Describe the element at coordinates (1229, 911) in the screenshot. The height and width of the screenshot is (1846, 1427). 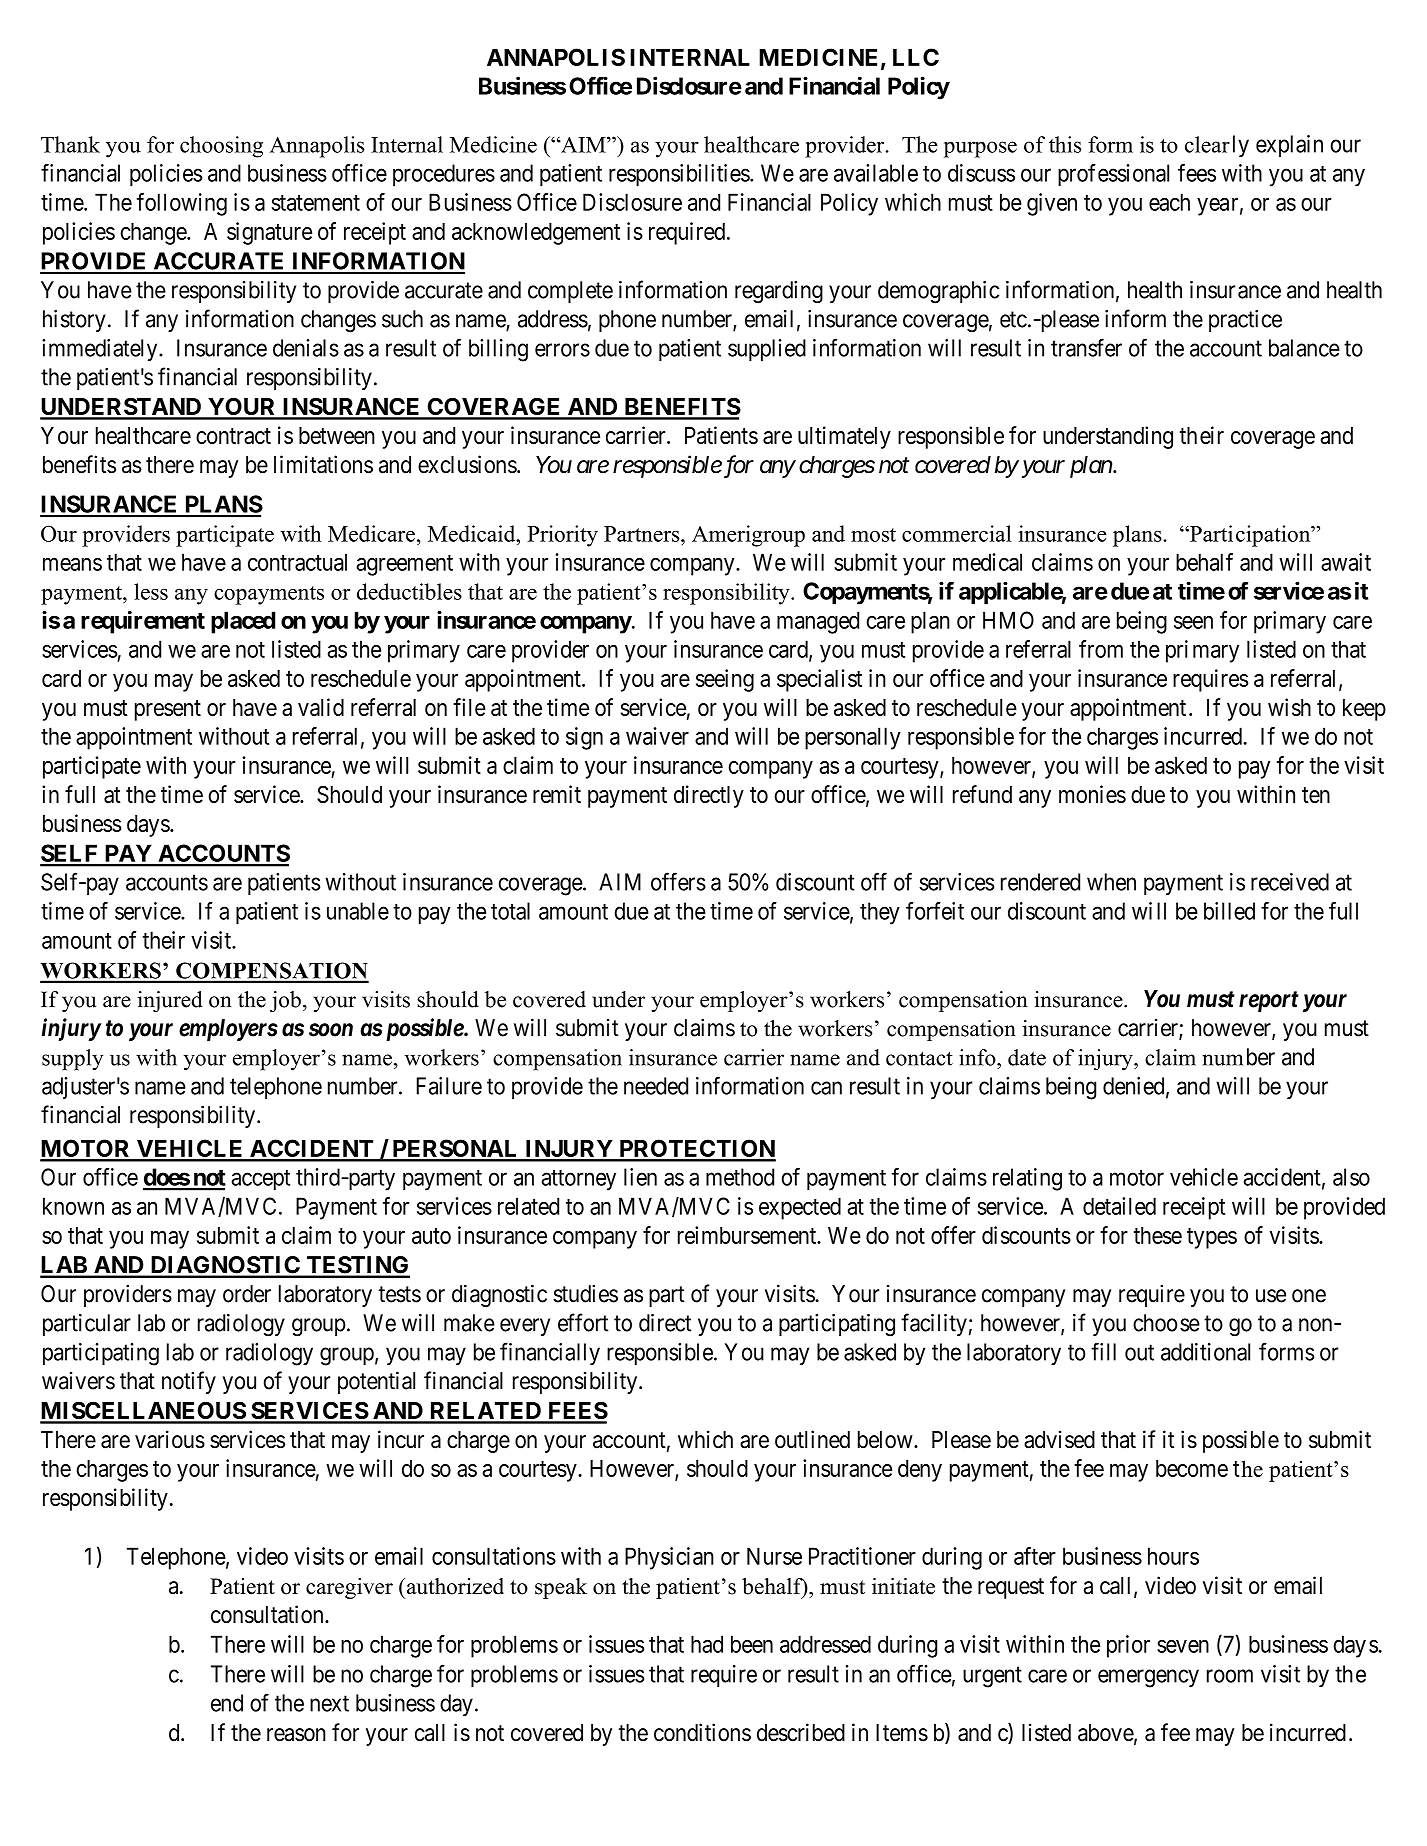
I see `billed` at that location.
